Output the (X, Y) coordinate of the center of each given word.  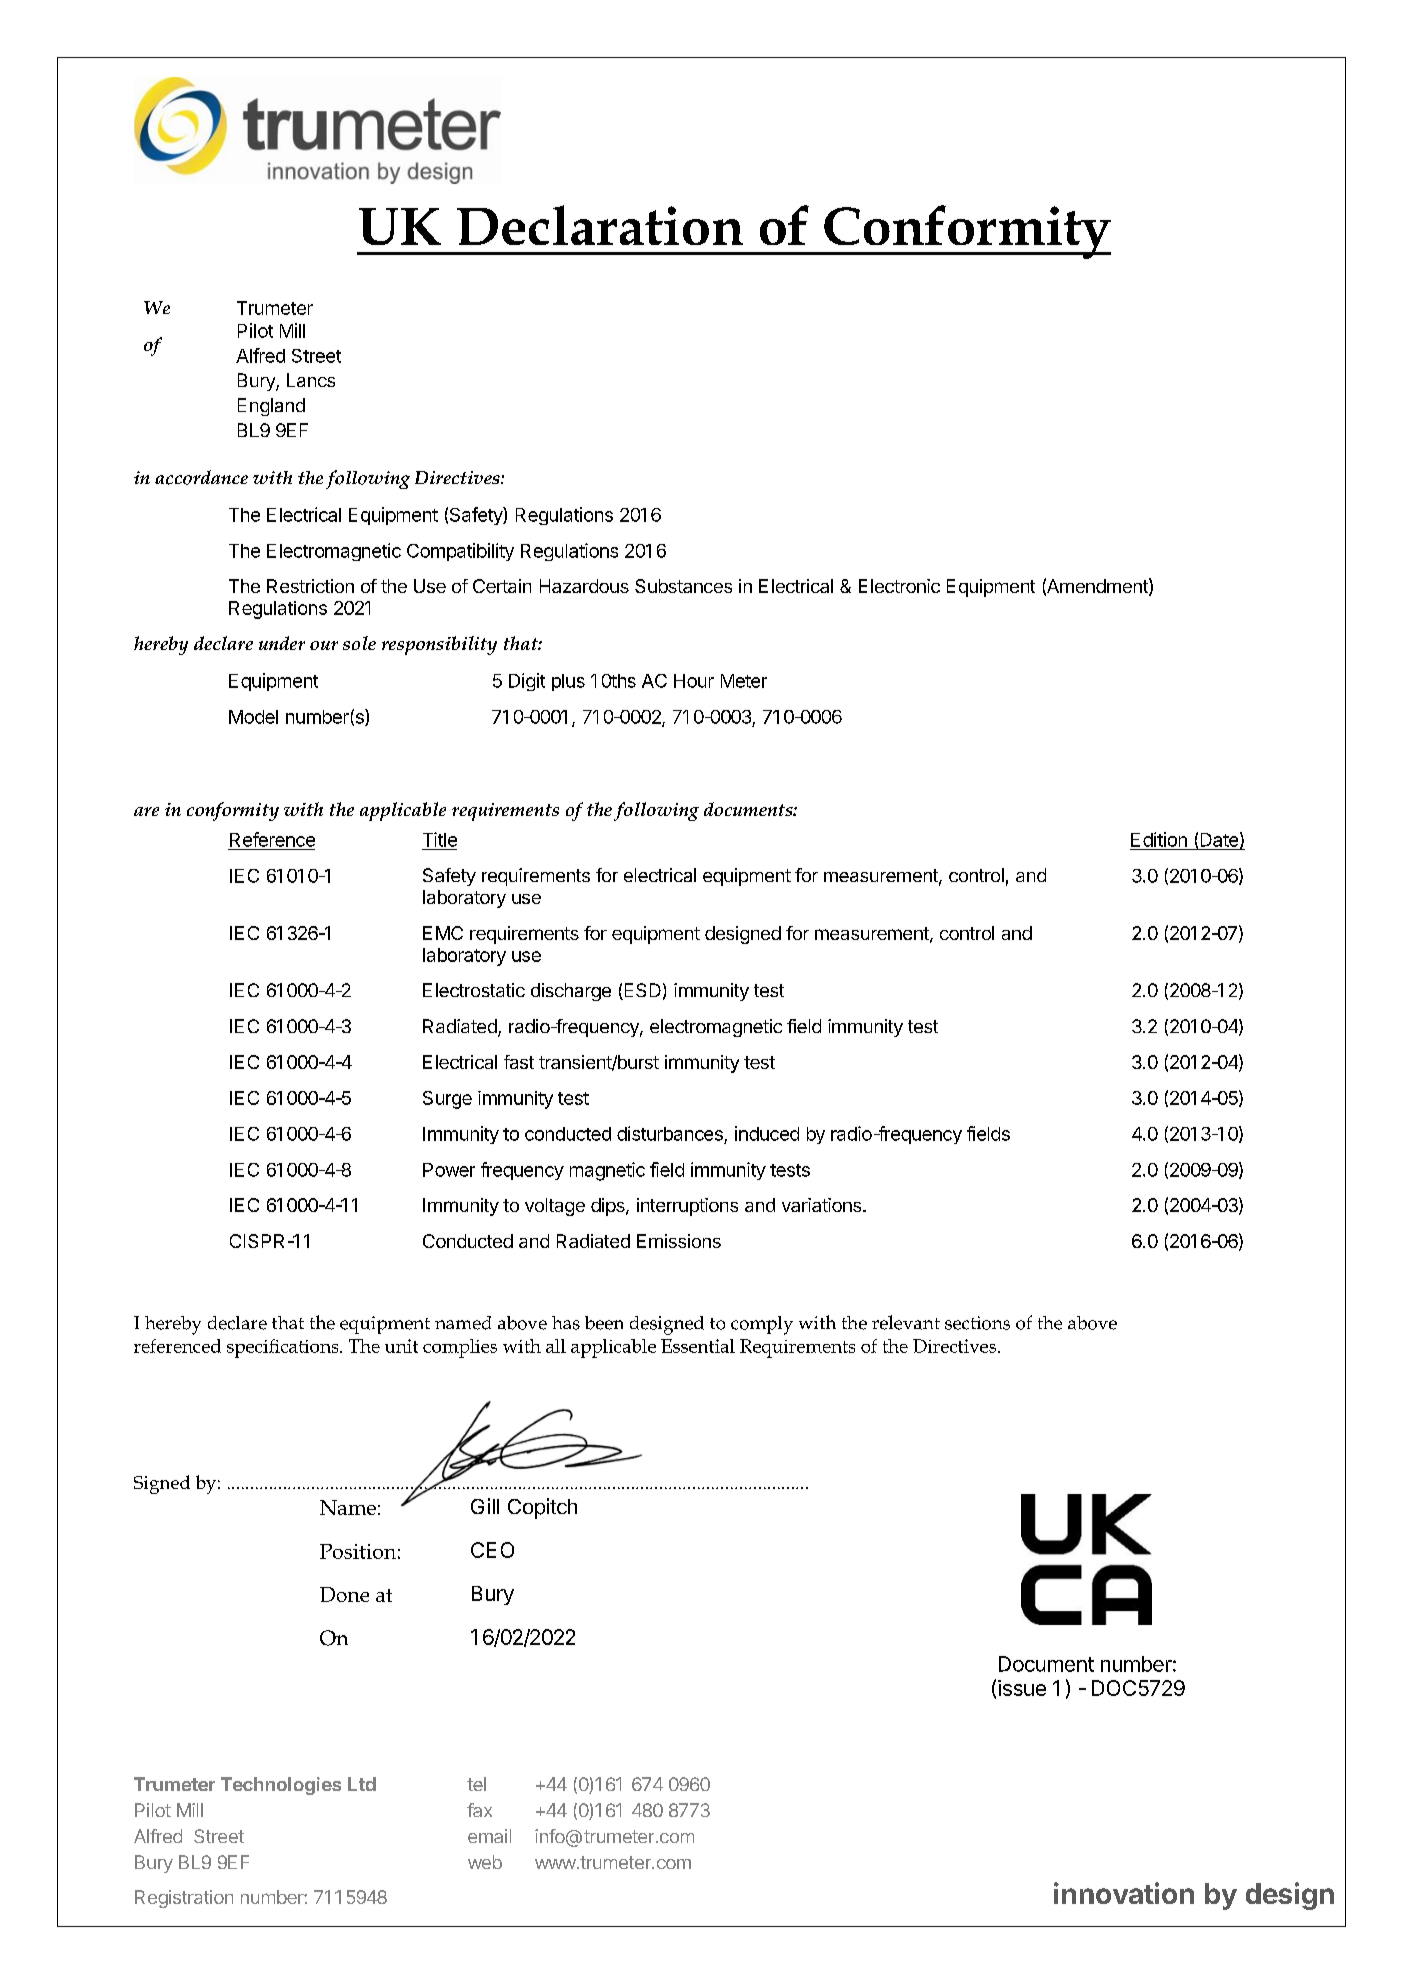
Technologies (281, 1786)
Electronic (899, 586)
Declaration (600, 225)
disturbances (670, 1133)
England (271, 407)
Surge (447, 1100)
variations (821, 1205)
